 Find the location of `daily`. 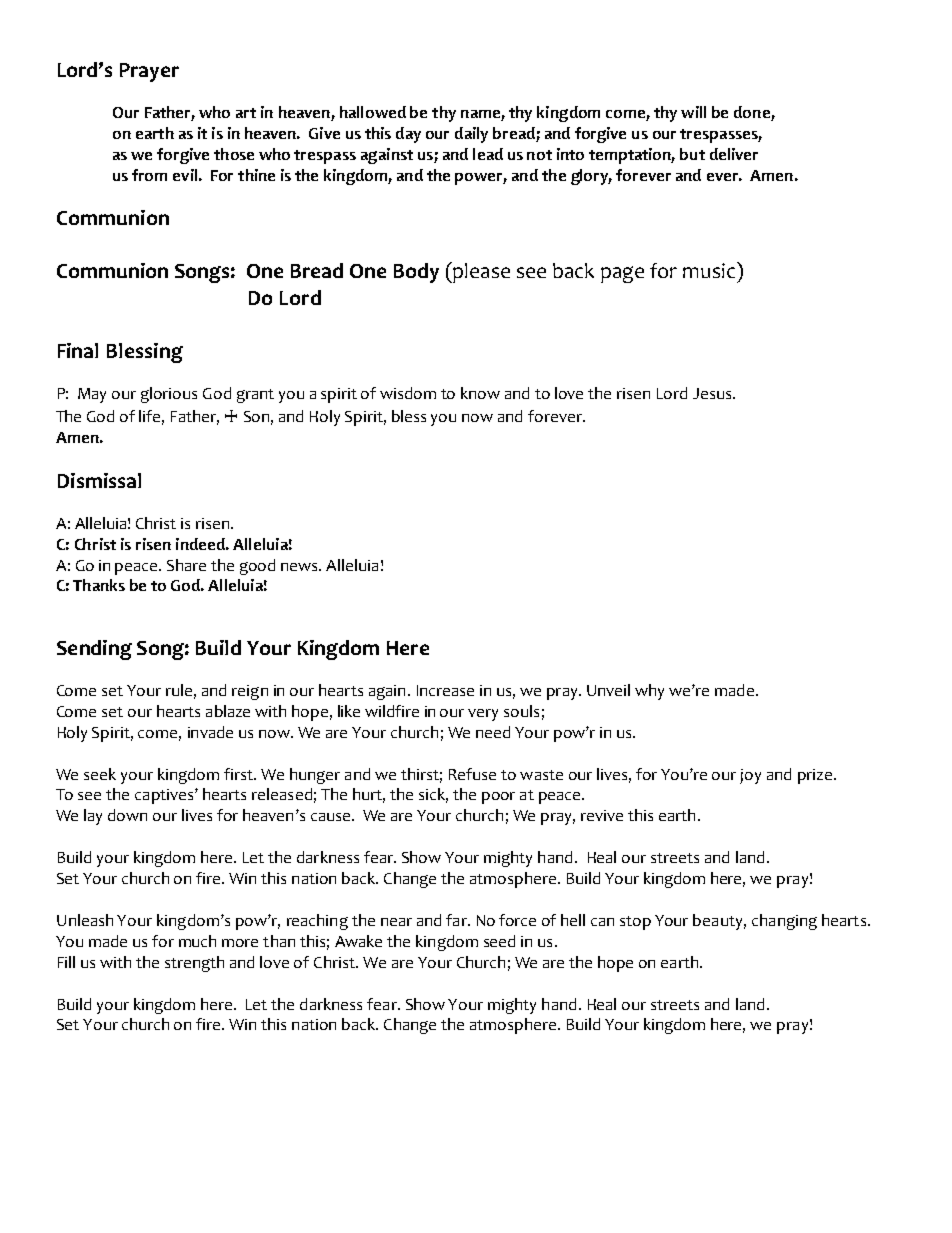

daily is located at coordinates (471, 135).
